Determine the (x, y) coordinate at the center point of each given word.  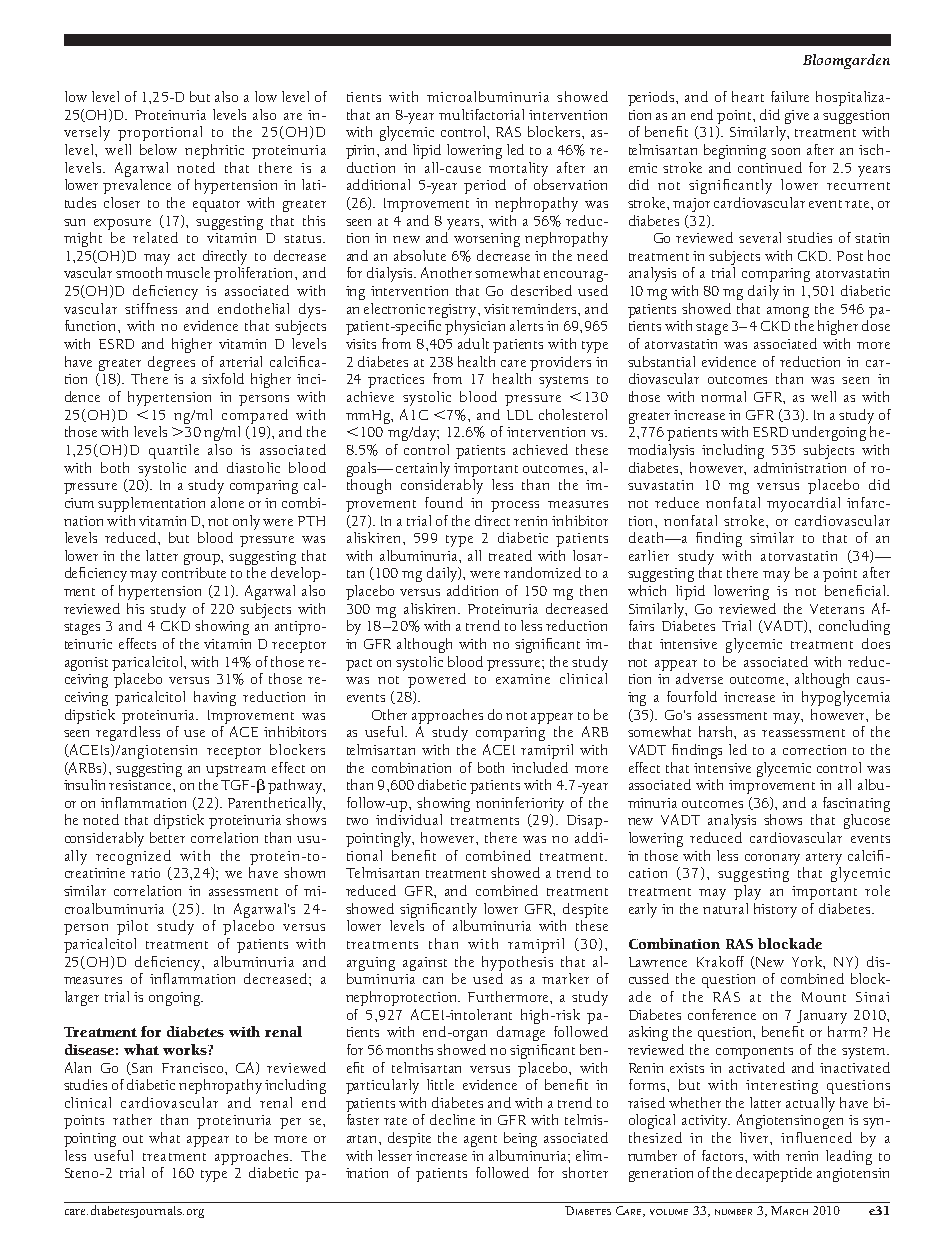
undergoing (829, 433)
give (797, 117)
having (215, 698)
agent (480, 1141)
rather (132, 1119)
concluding (854, 627)
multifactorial (481, 114)
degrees (171, 363)
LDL (520, 415)
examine (523, 679)
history (775, 910)
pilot (132, 927)
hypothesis (517, 963)
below (158, 149)
